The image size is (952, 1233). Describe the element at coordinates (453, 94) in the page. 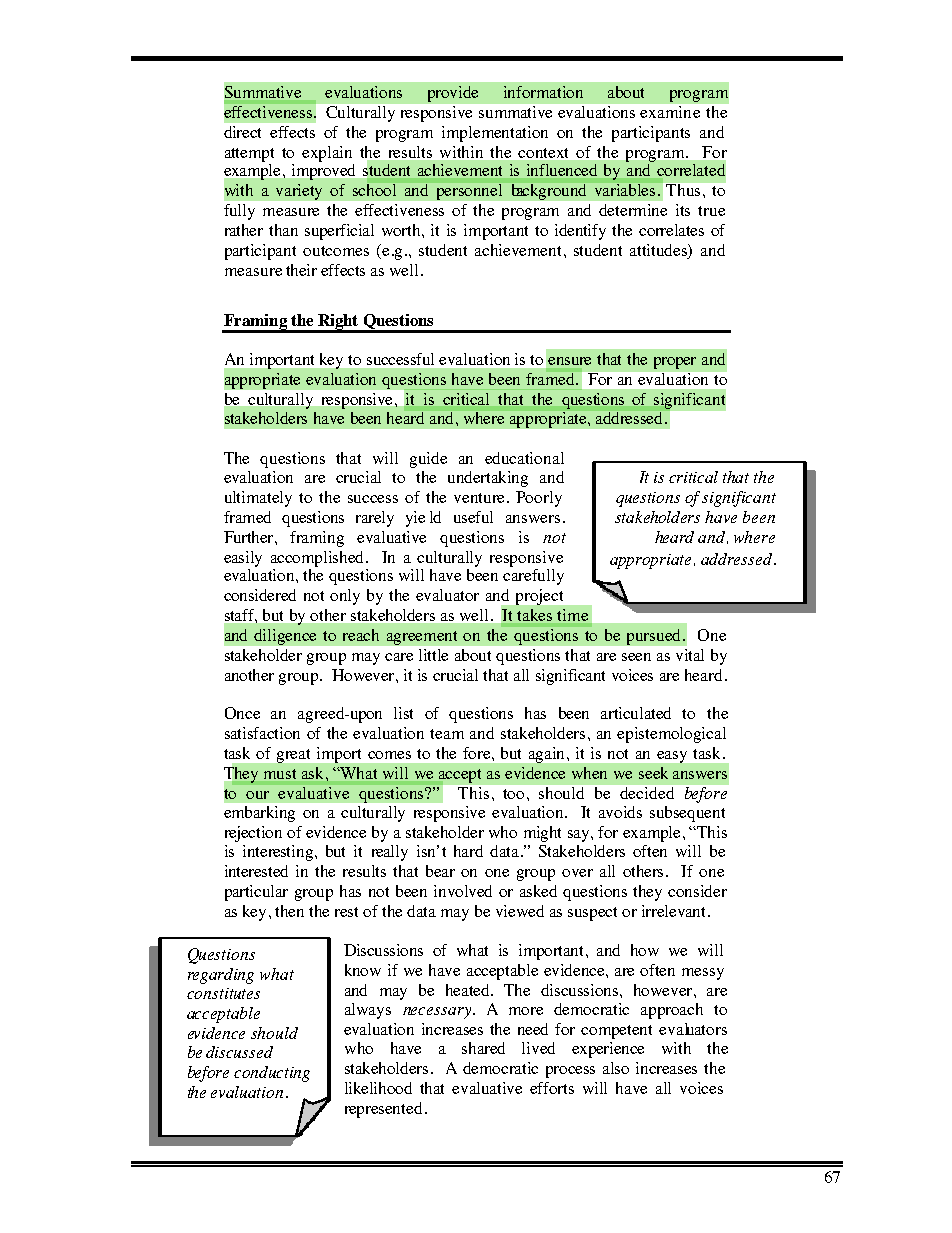

I see `provide` at that location.
